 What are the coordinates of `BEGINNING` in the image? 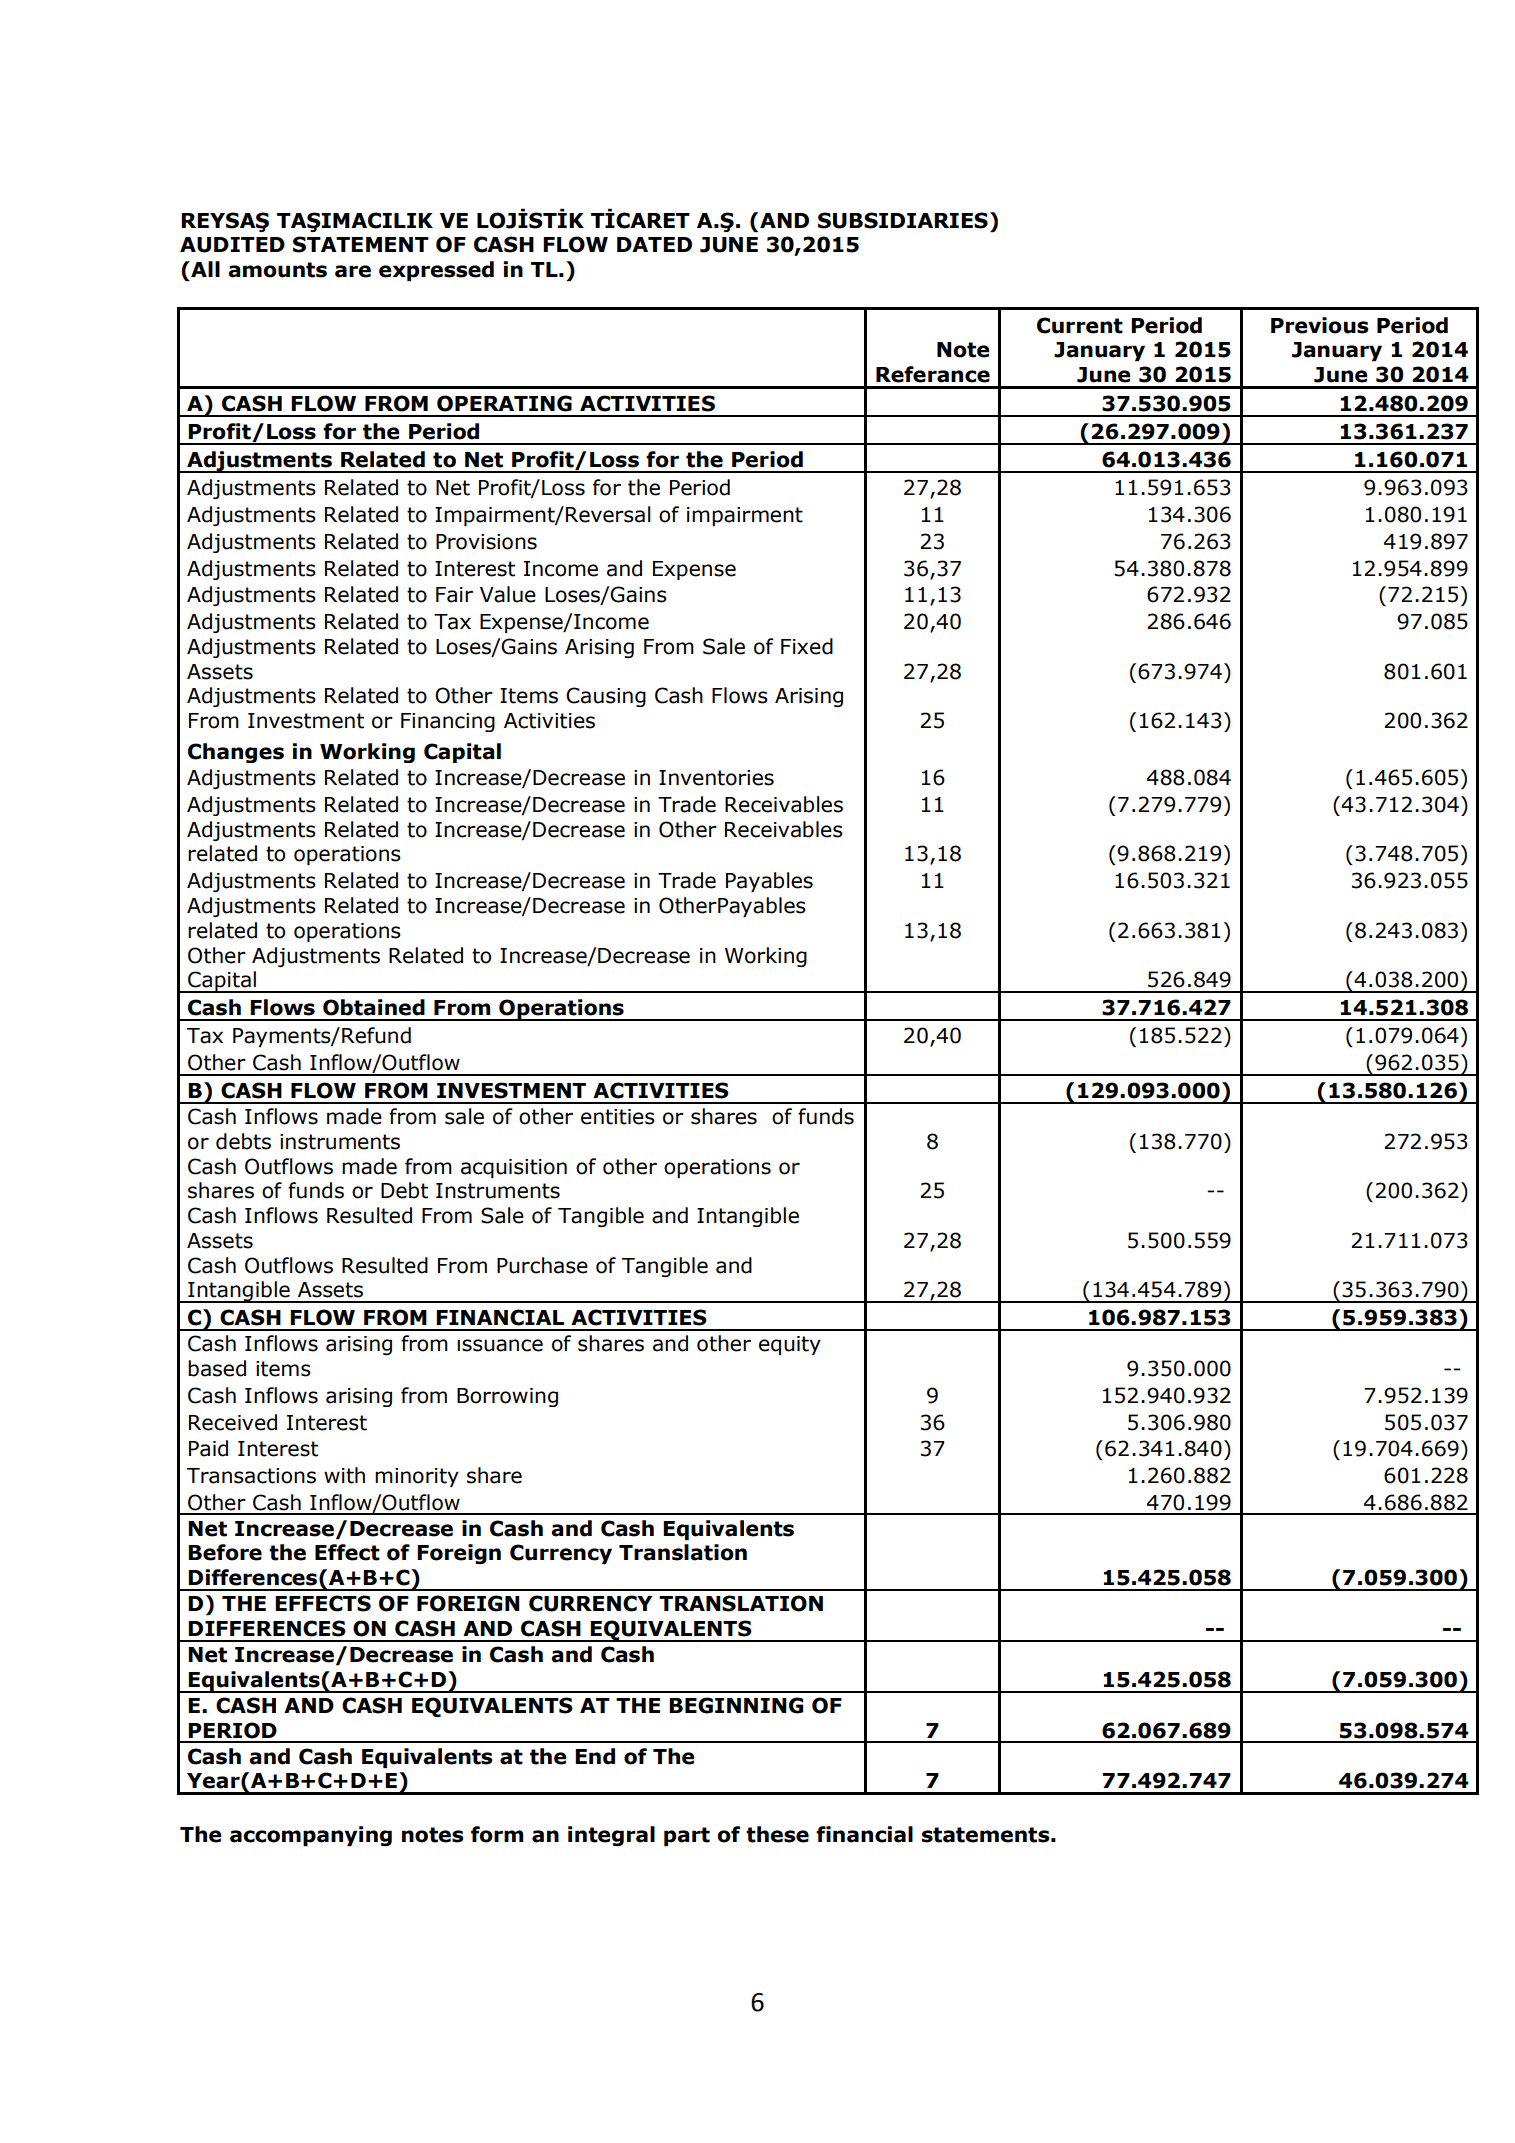 It's located at (736, 1705).
